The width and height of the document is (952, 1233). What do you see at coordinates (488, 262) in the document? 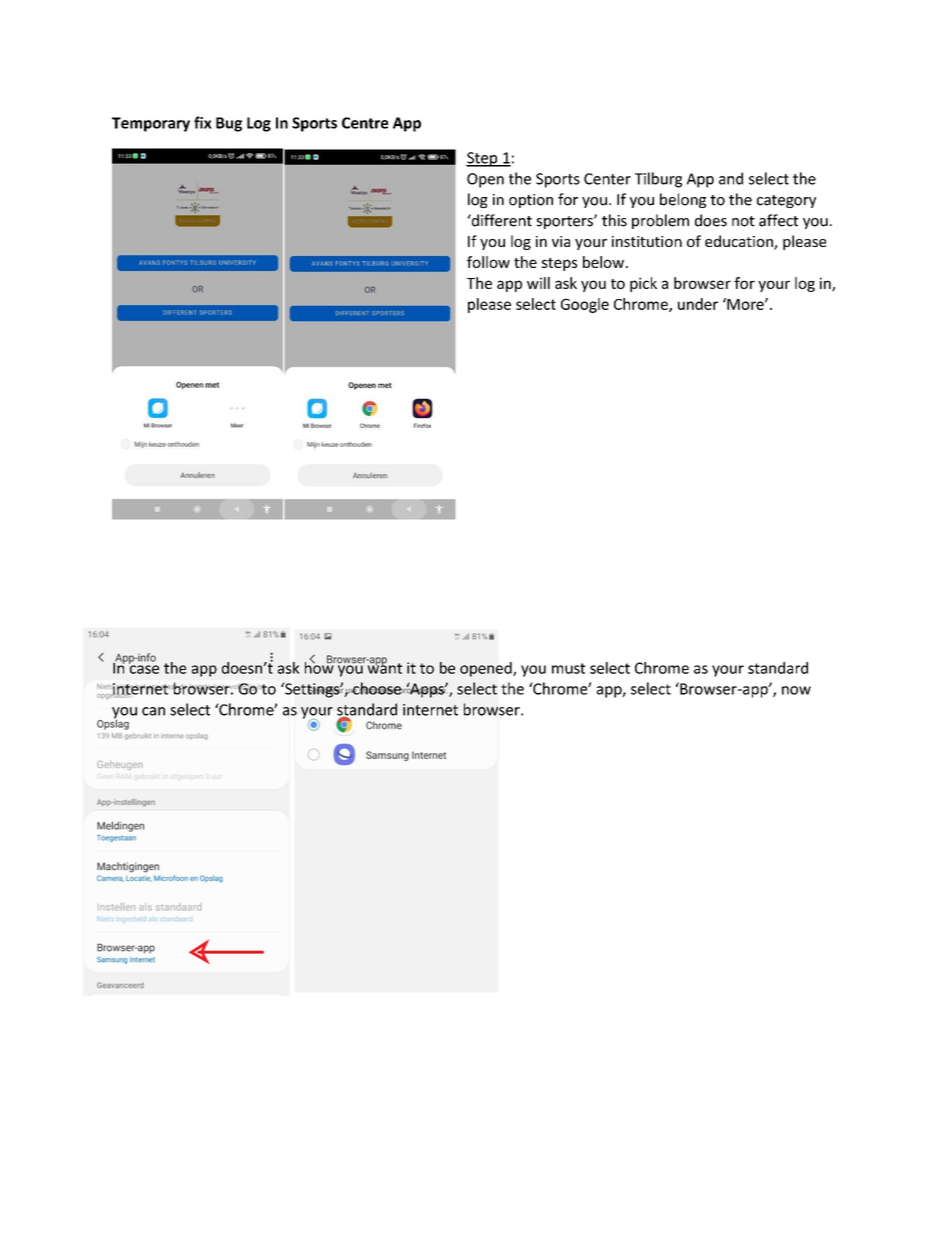
I see `follow` at bounding box center [488, 262].
